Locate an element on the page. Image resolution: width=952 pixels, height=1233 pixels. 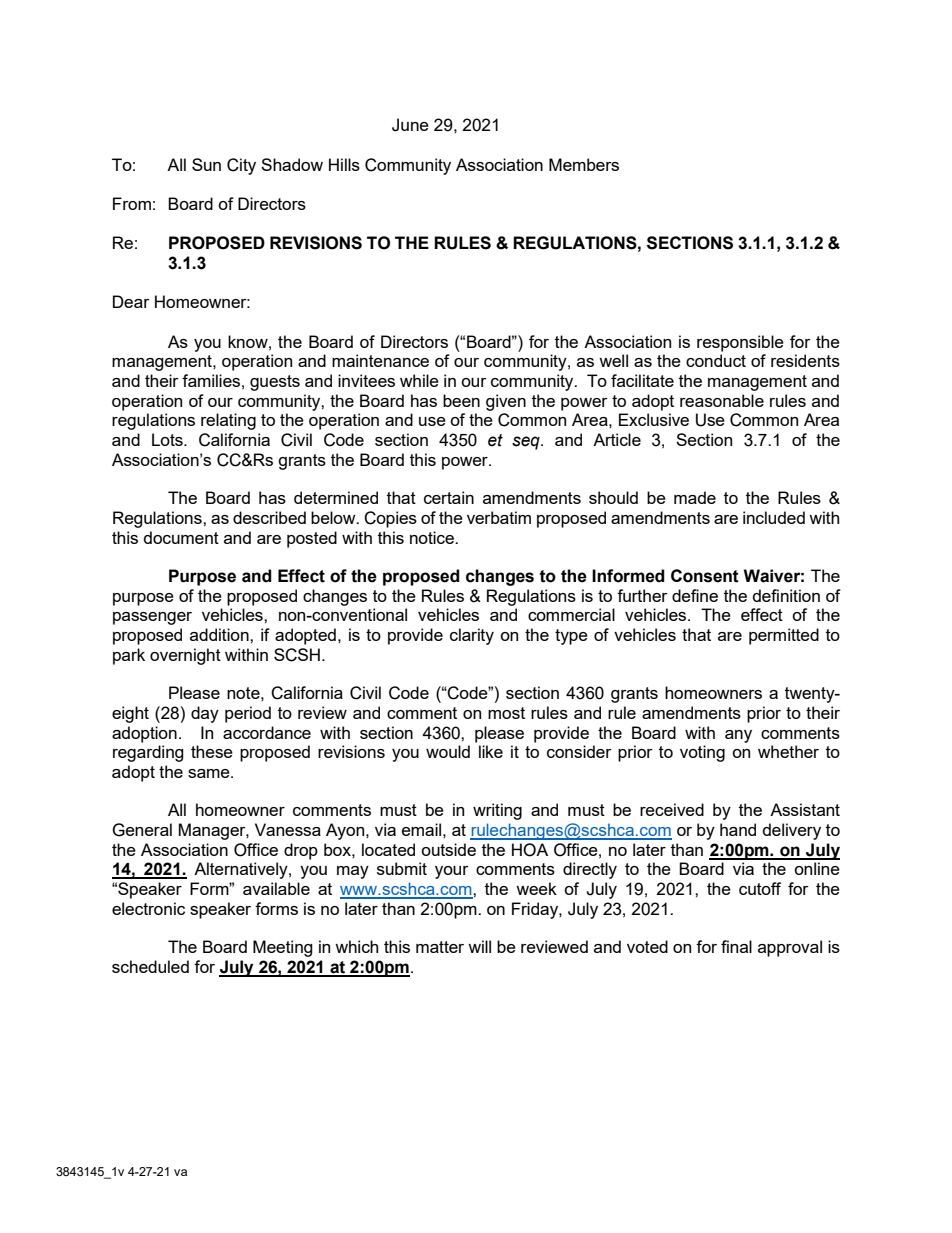
Sun is located at coordinates (206, 164).
